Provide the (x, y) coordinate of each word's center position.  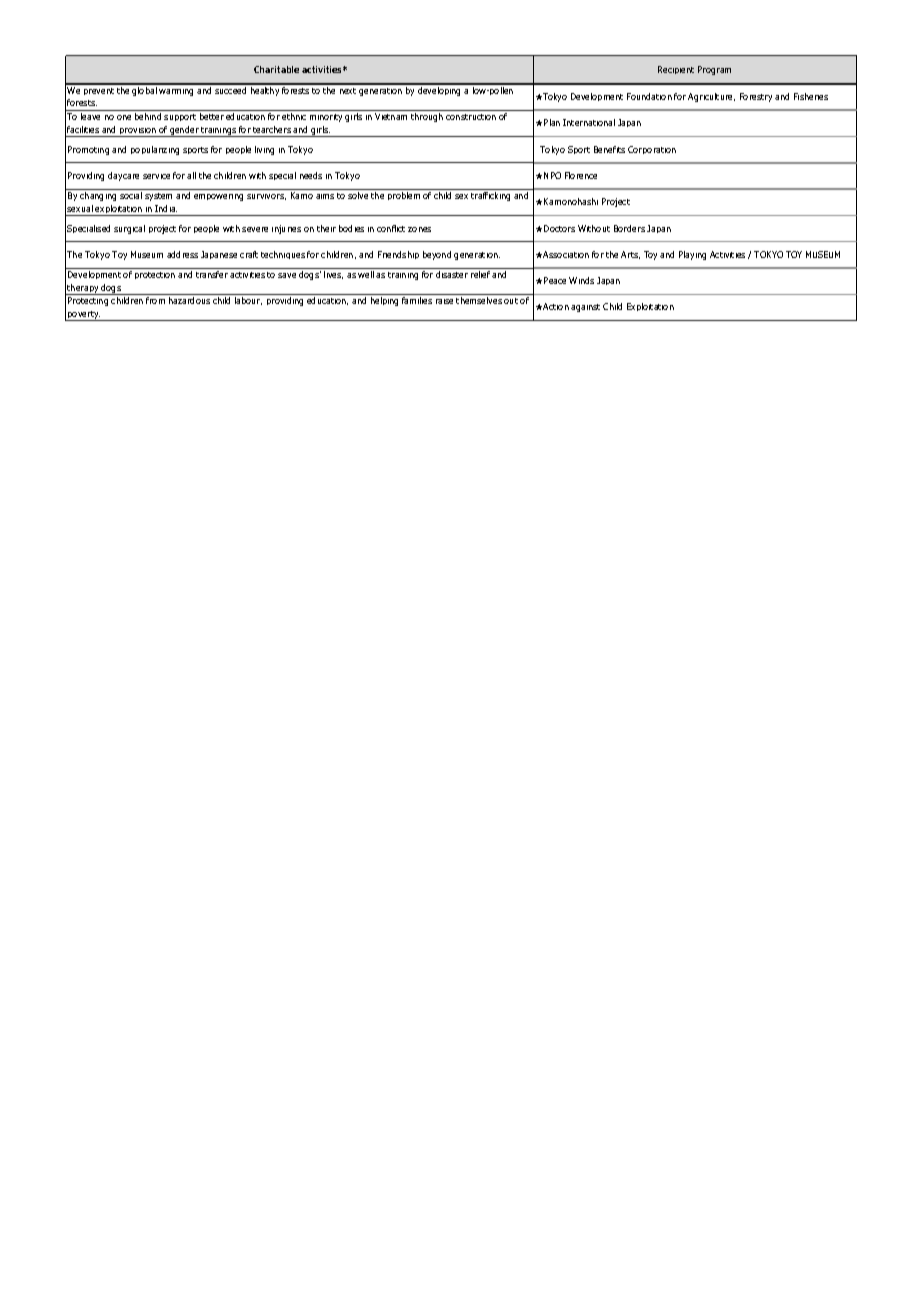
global (145, 90)
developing (440, 90)
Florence (581, 175)
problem (404, 196)
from (155, 300)
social (131, 195)
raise (444, 301)
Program (714, 70)
